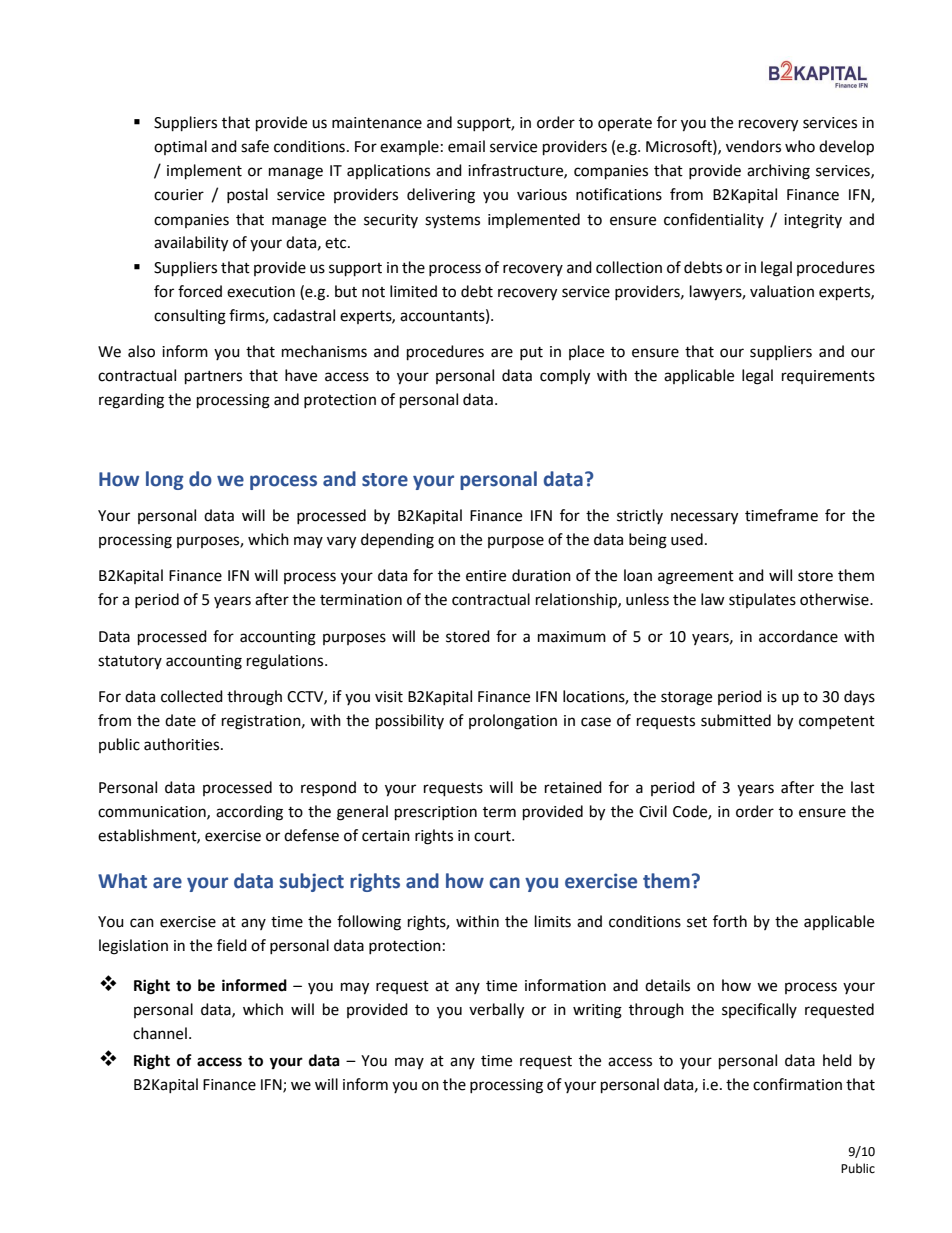 The height and width of the document is (1233, 952). I want to click on necessary, so click(704, 518).
